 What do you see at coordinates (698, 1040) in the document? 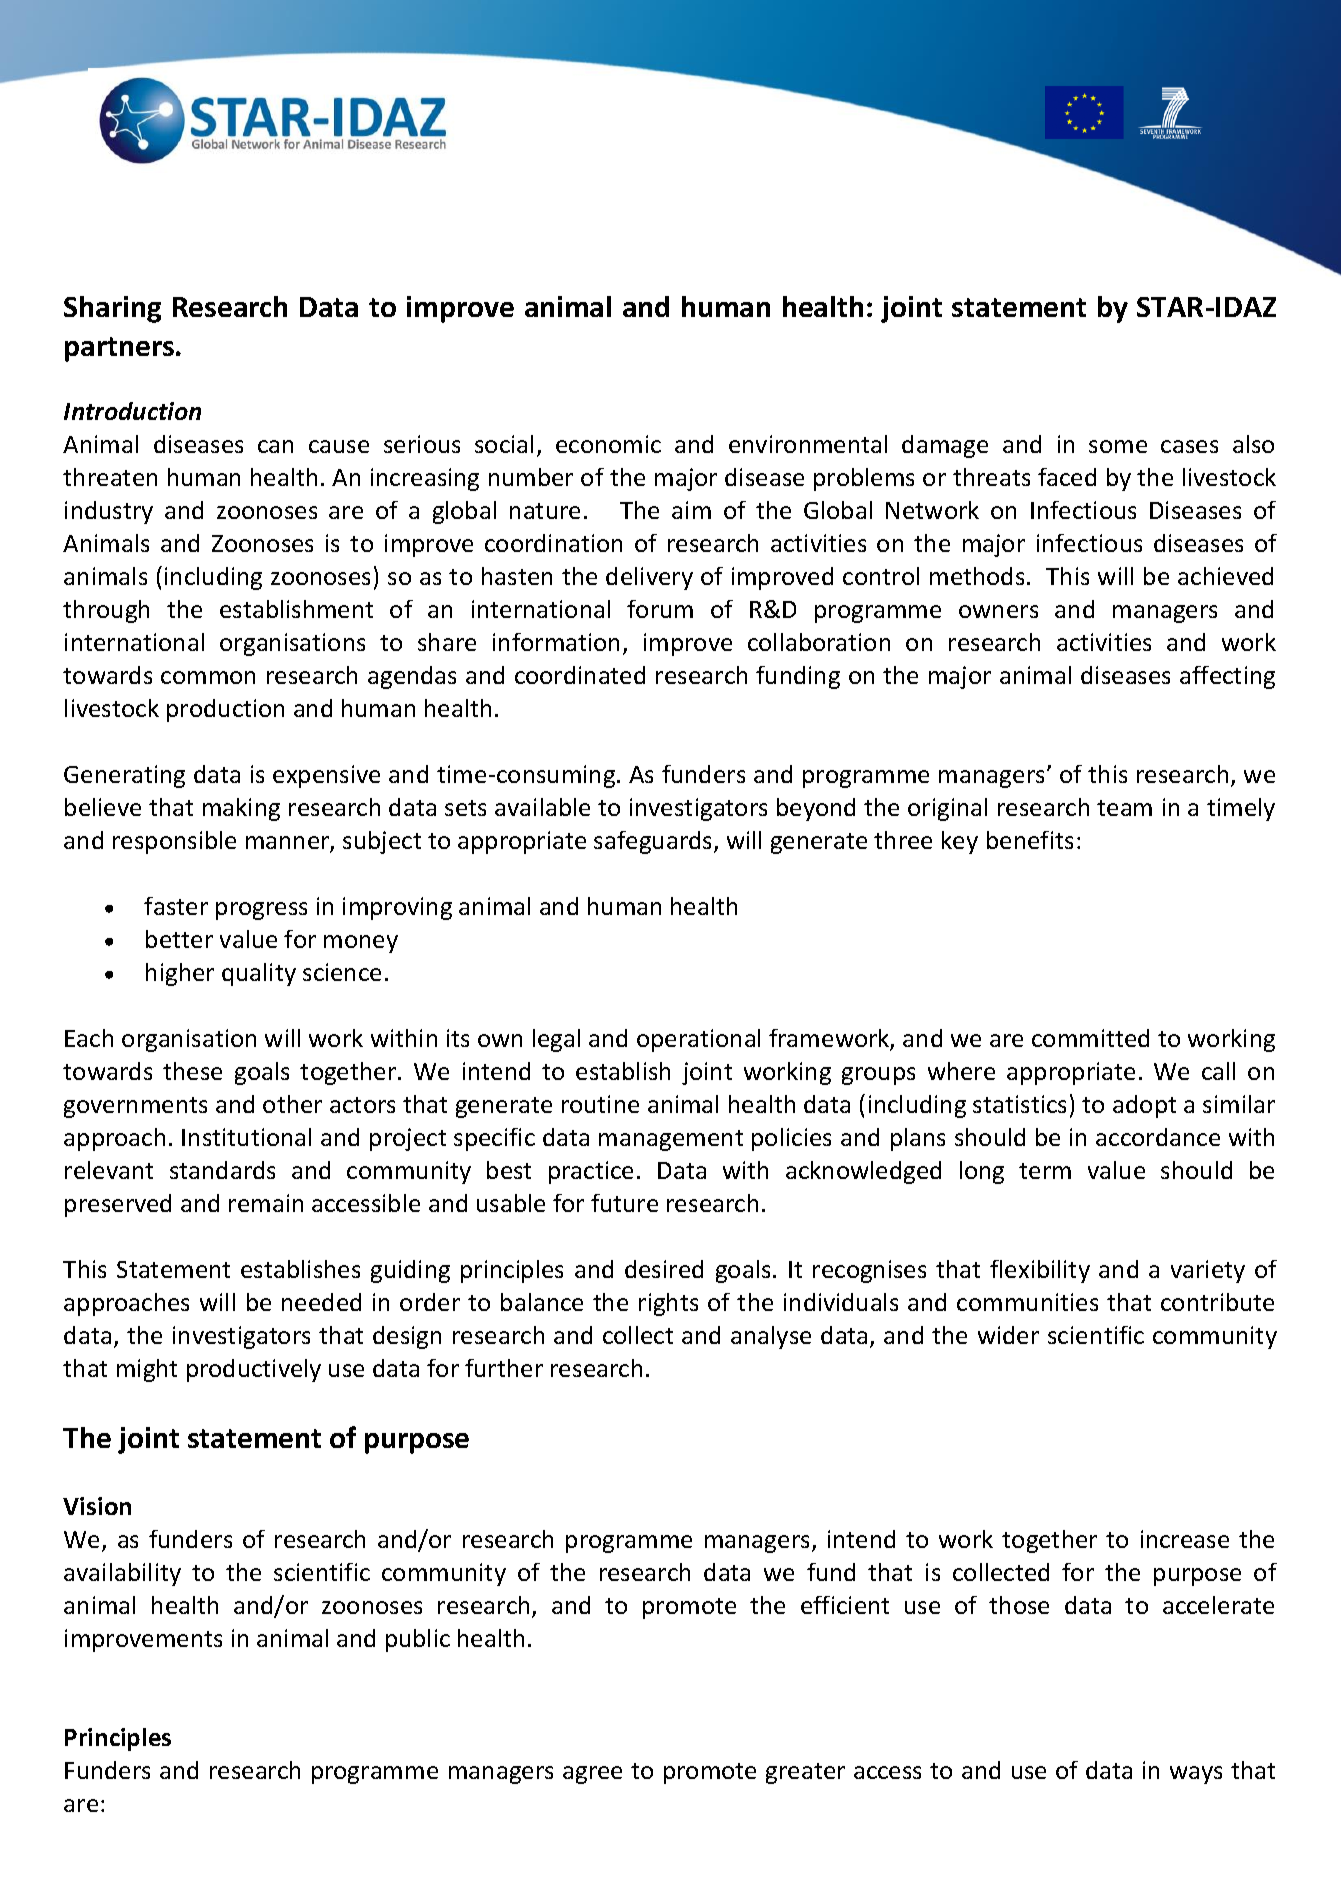
I see `operational` at bounding box center [698, 1040].
